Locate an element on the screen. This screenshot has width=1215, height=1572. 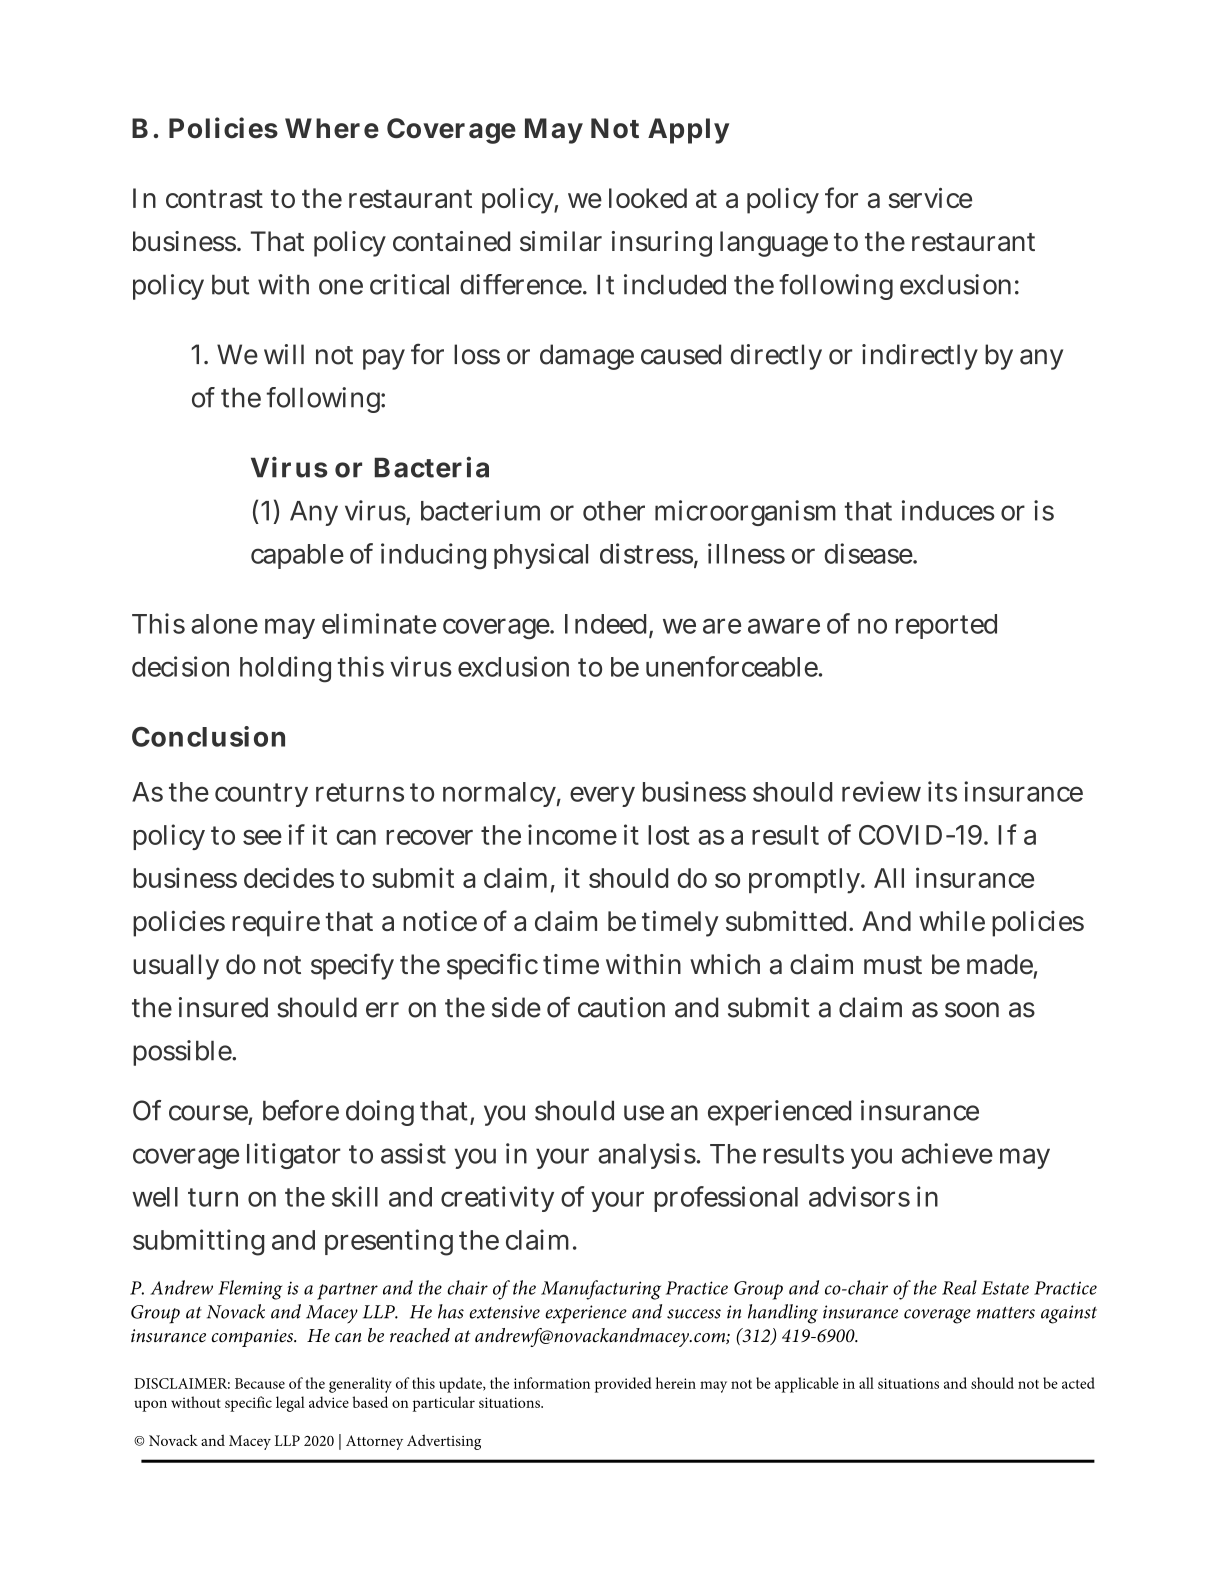
service is located at coordinates (930, 198).
